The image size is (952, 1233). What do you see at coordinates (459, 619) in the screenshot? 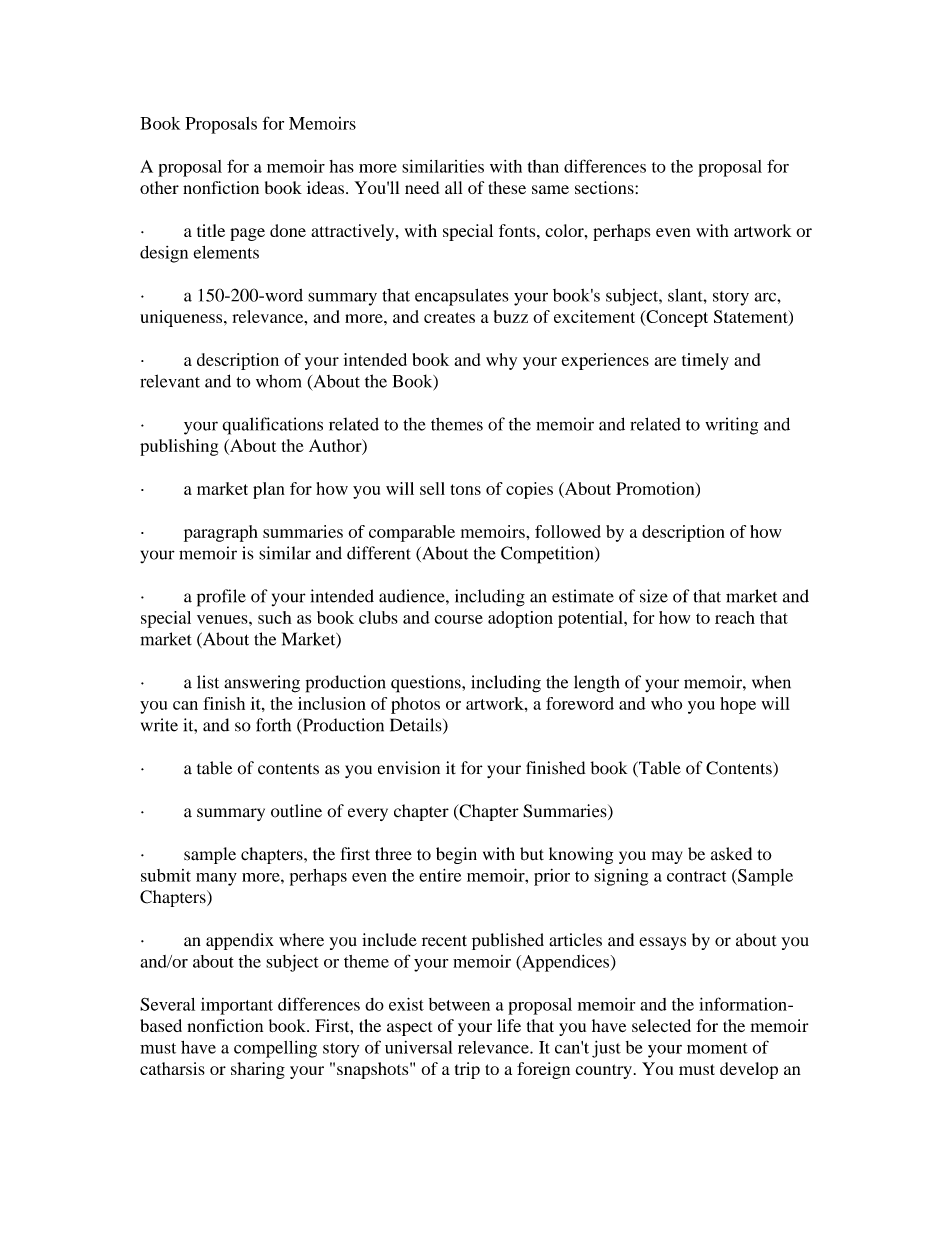
I see `course` at bounding box center [459, 619].
